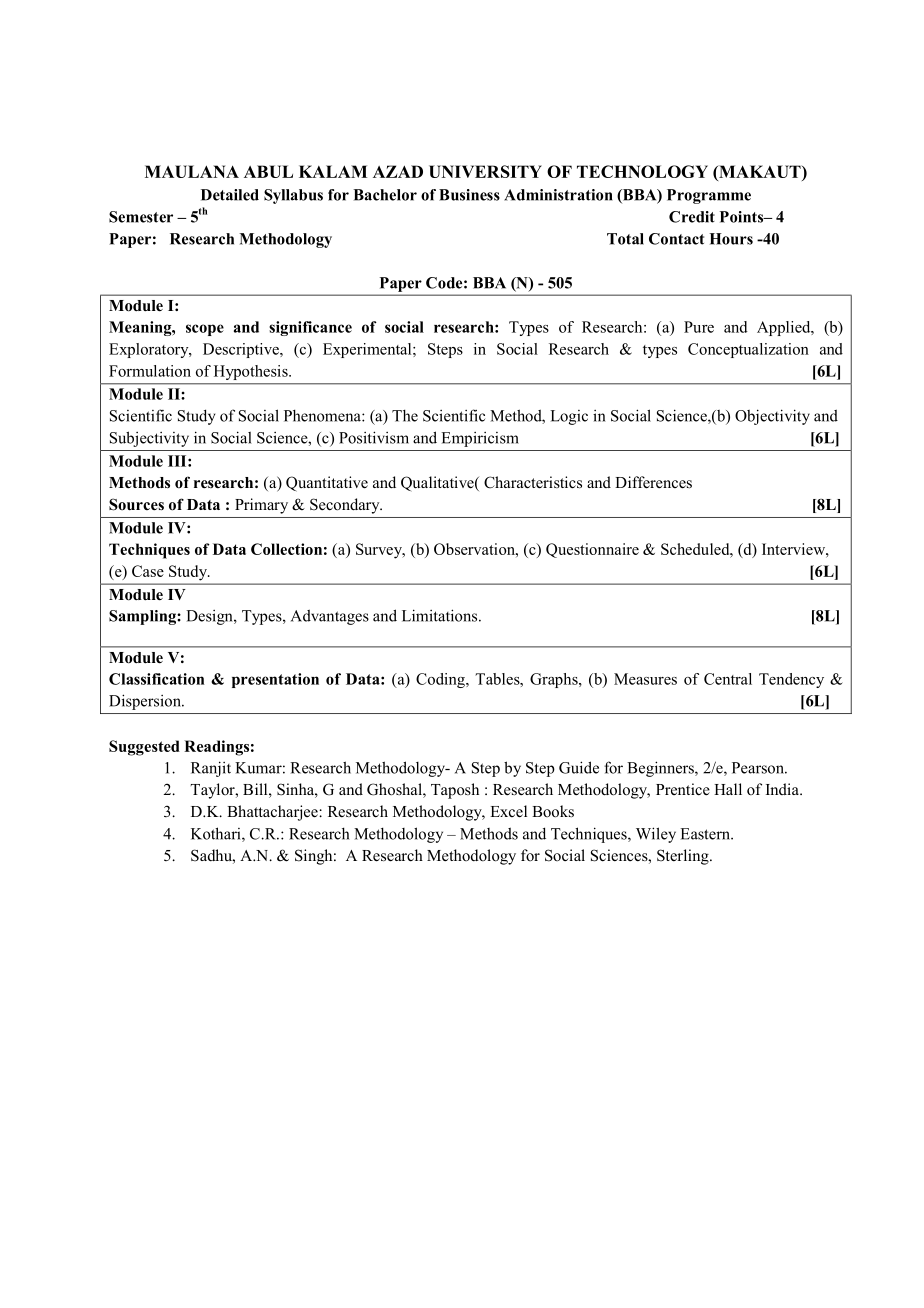 The width and height of the document is (924, 1308). Describe the element at coordinates (261, 506) in the document. I see `Primary` at that location.
